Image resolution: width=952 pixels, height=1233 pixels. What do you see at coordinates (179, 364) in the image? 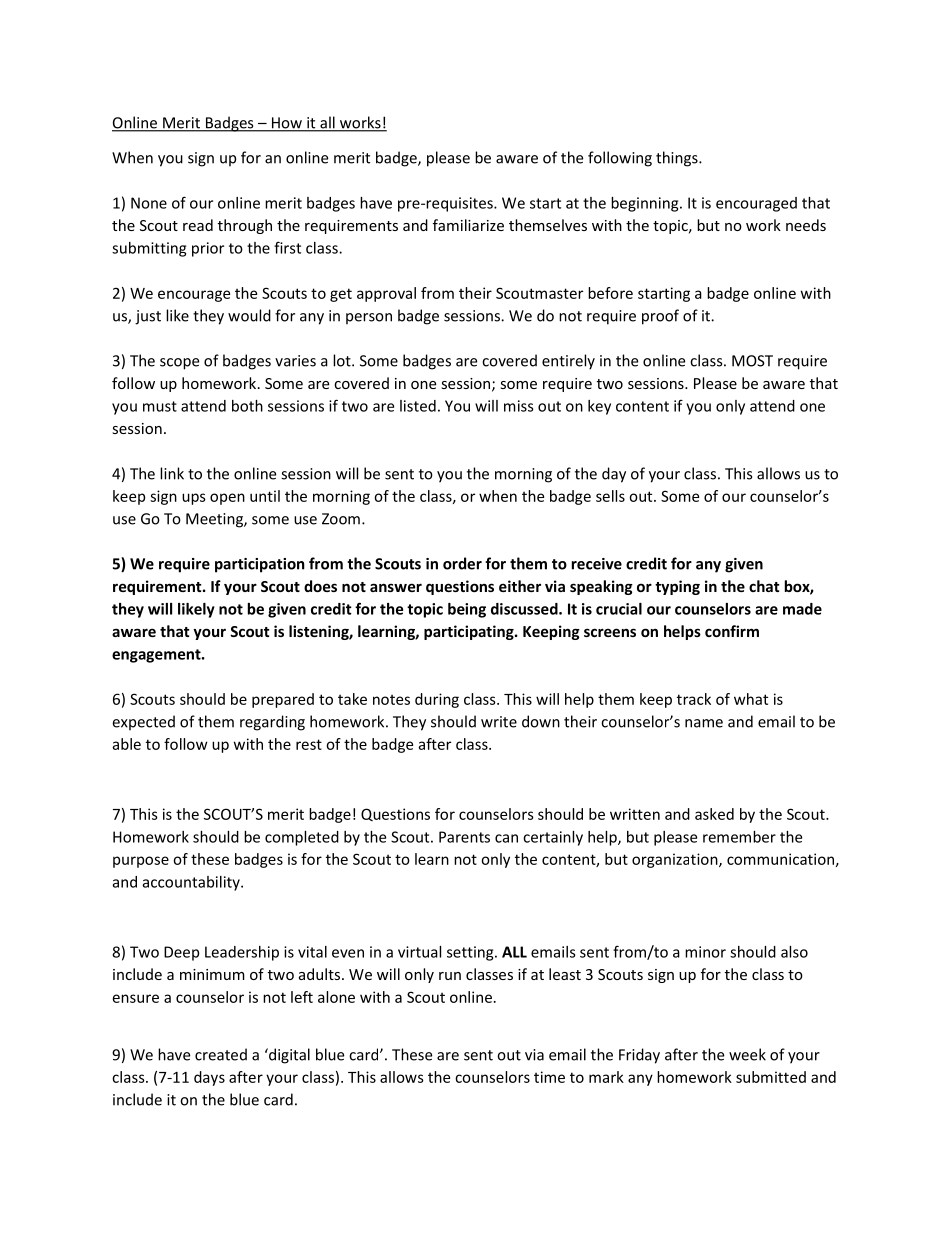
I see `scope` at bounding box center [179, 364].
